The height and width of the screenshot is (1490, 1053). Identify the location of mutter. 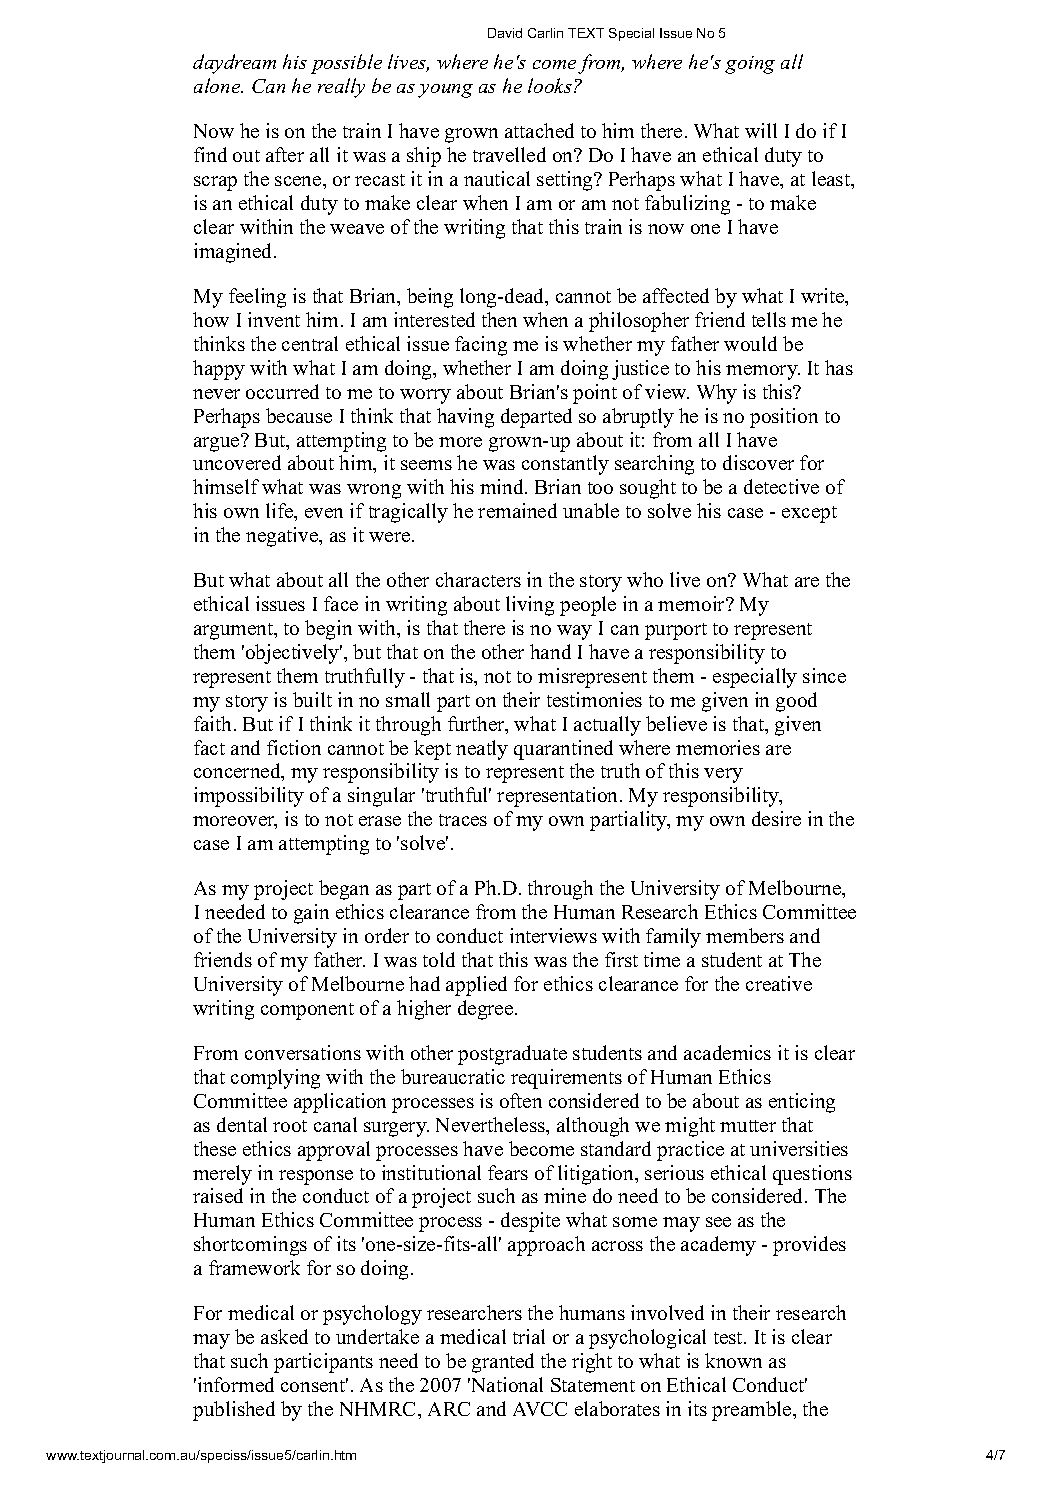
(748, 1126).
